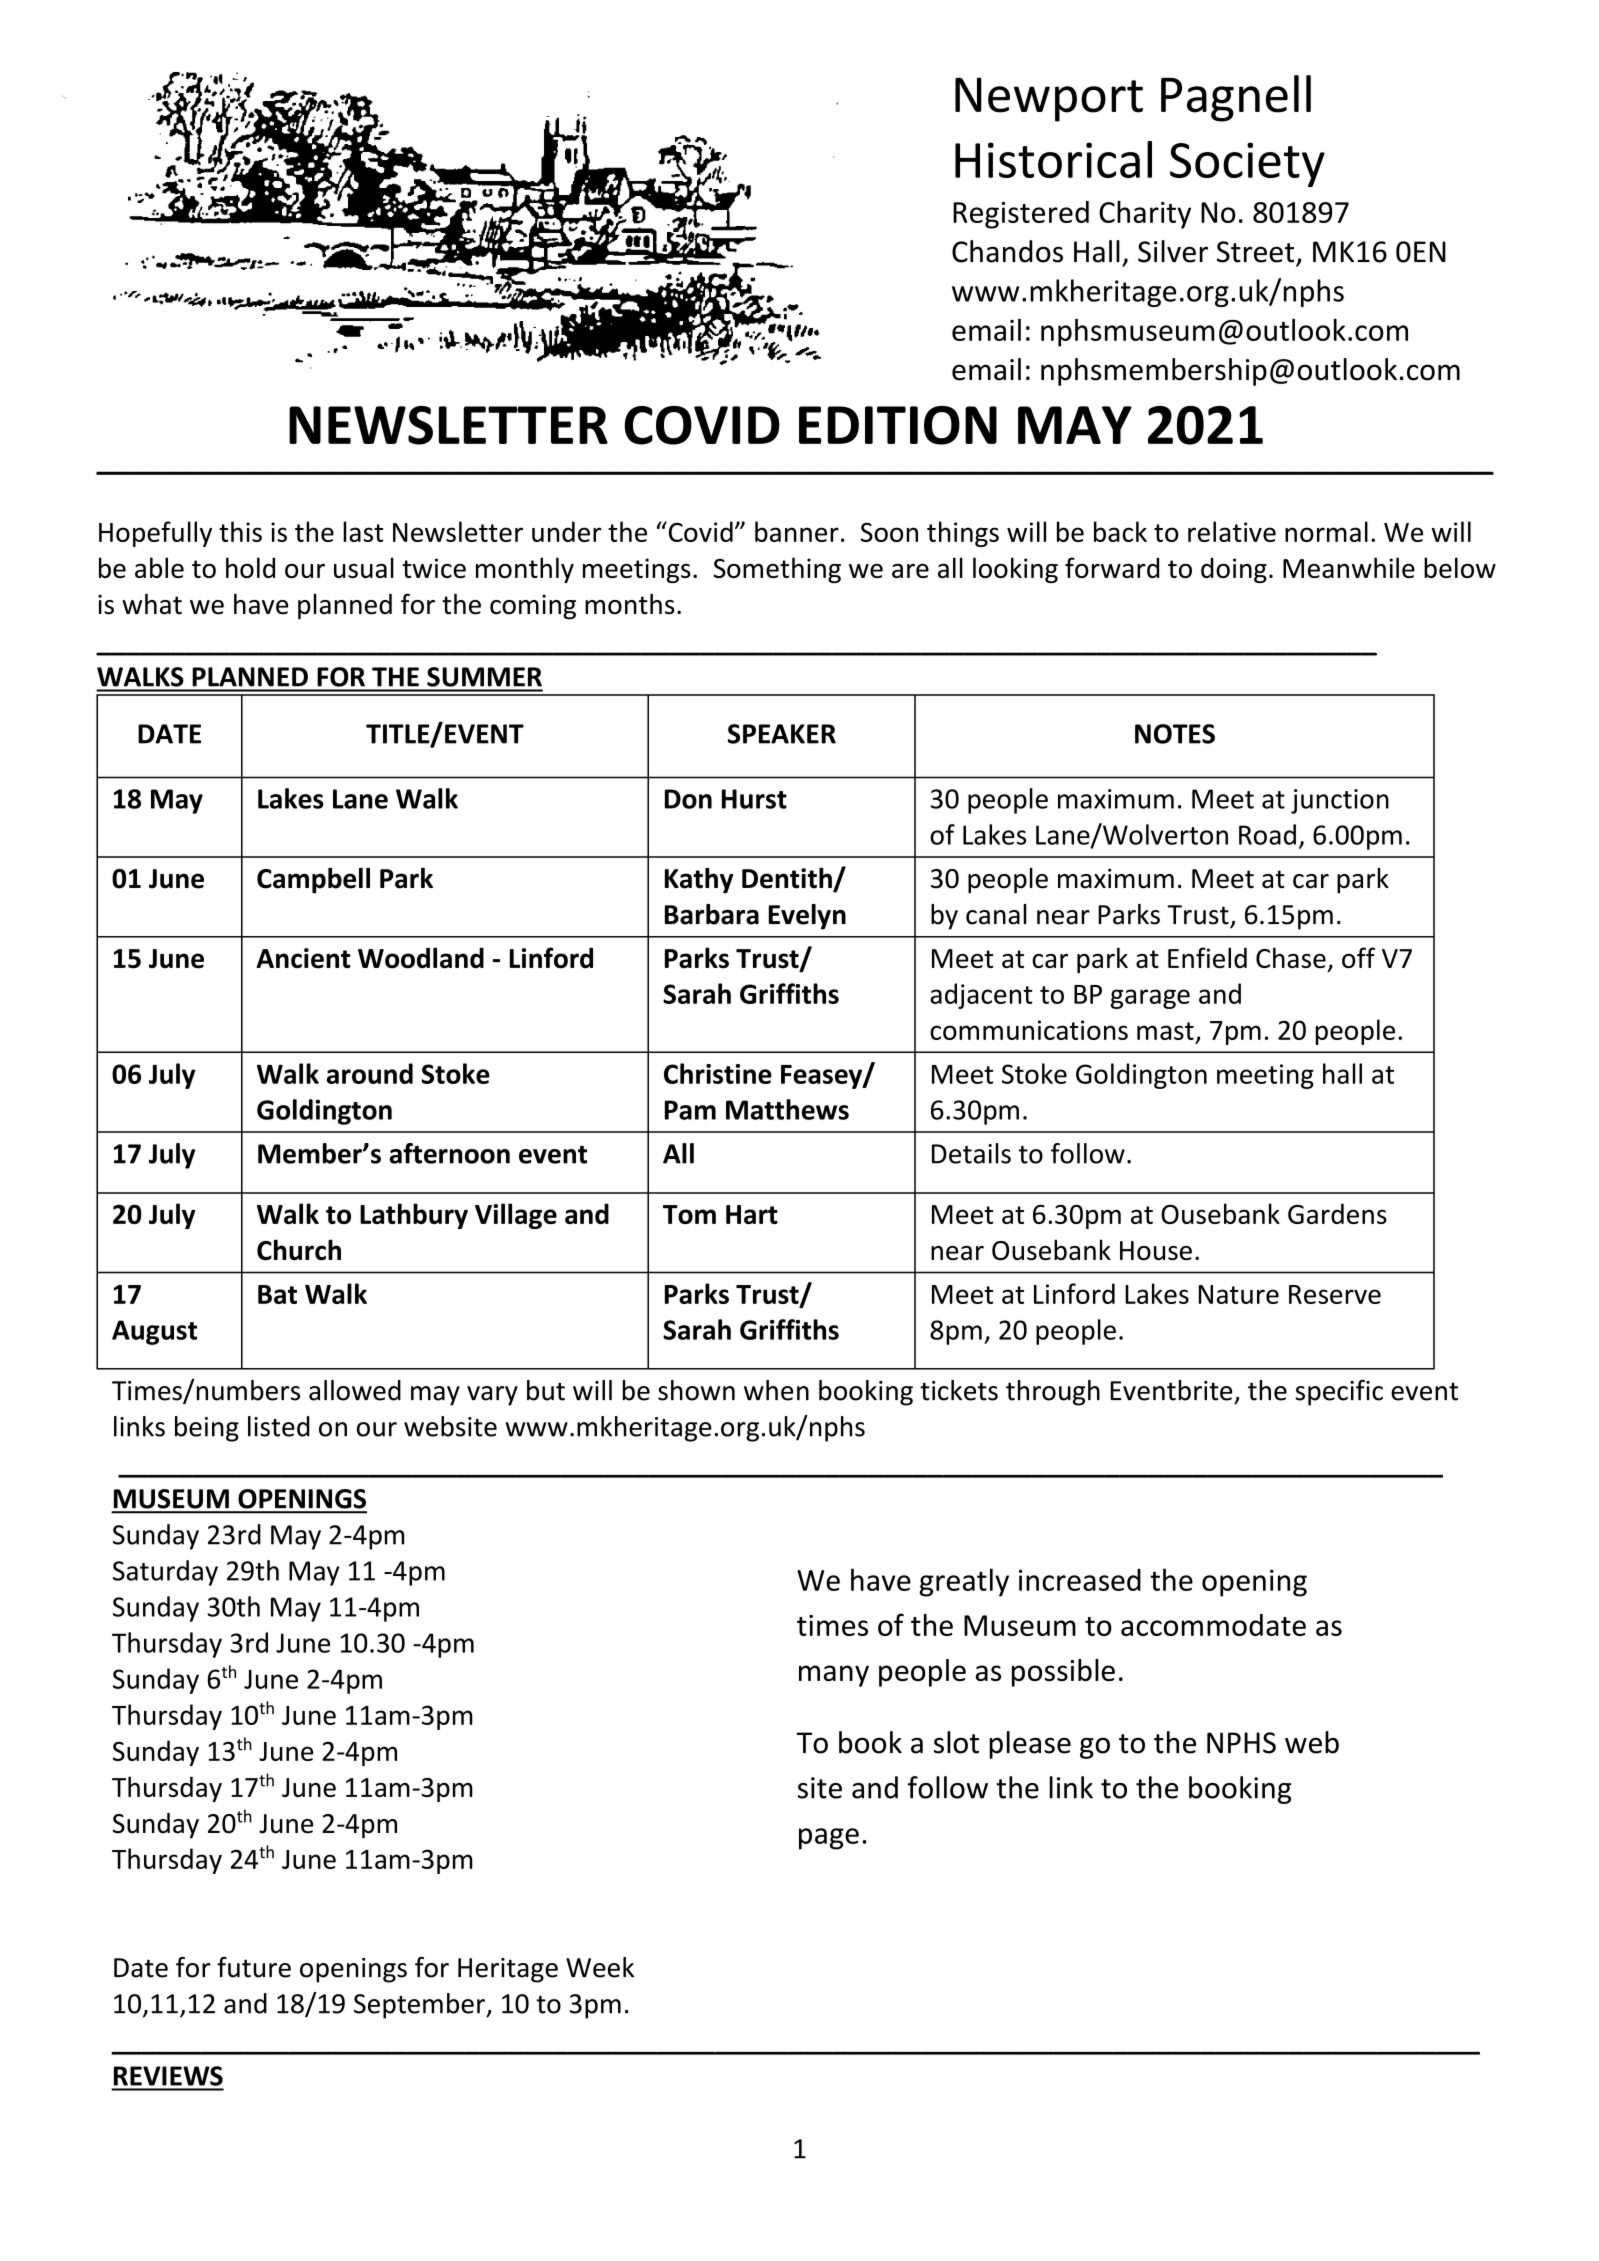 The height and width of the page is (2261, 1599). What do you see at coordinates (363, 531) in the page?
I see `last` at bounding box center [363, 531].
